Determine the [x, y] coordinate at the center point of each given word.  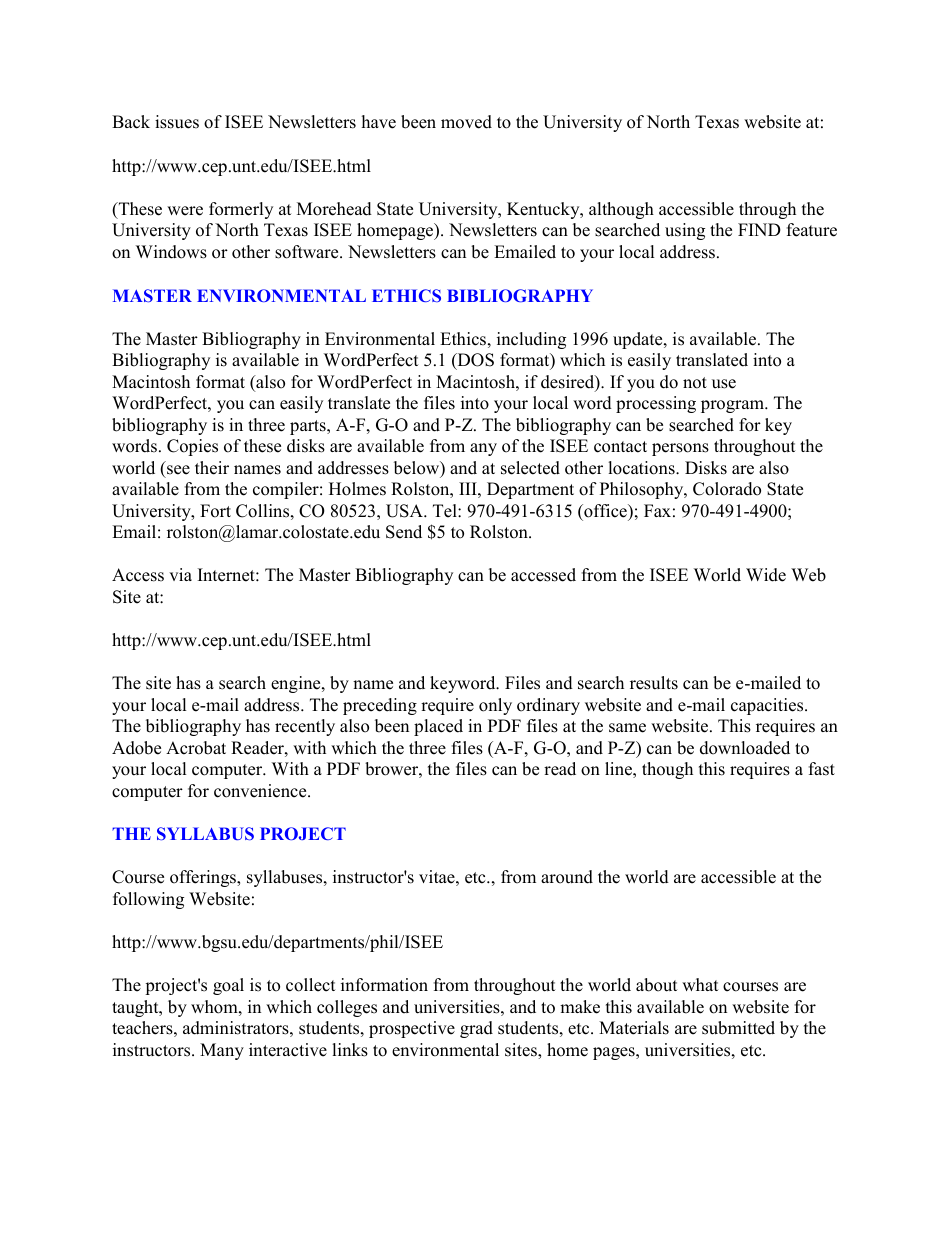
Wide [766, 575]
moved [466, 122]
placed [438, 727]
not [695, 383]
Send [404, 532]
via [180, 574]
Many [222, 1051]
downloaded [745, 748]
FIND [759, 229]
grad [476, 1029]
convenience [261, 791]
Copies [192, 447]
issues [177, 122]
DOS [474, 361]
